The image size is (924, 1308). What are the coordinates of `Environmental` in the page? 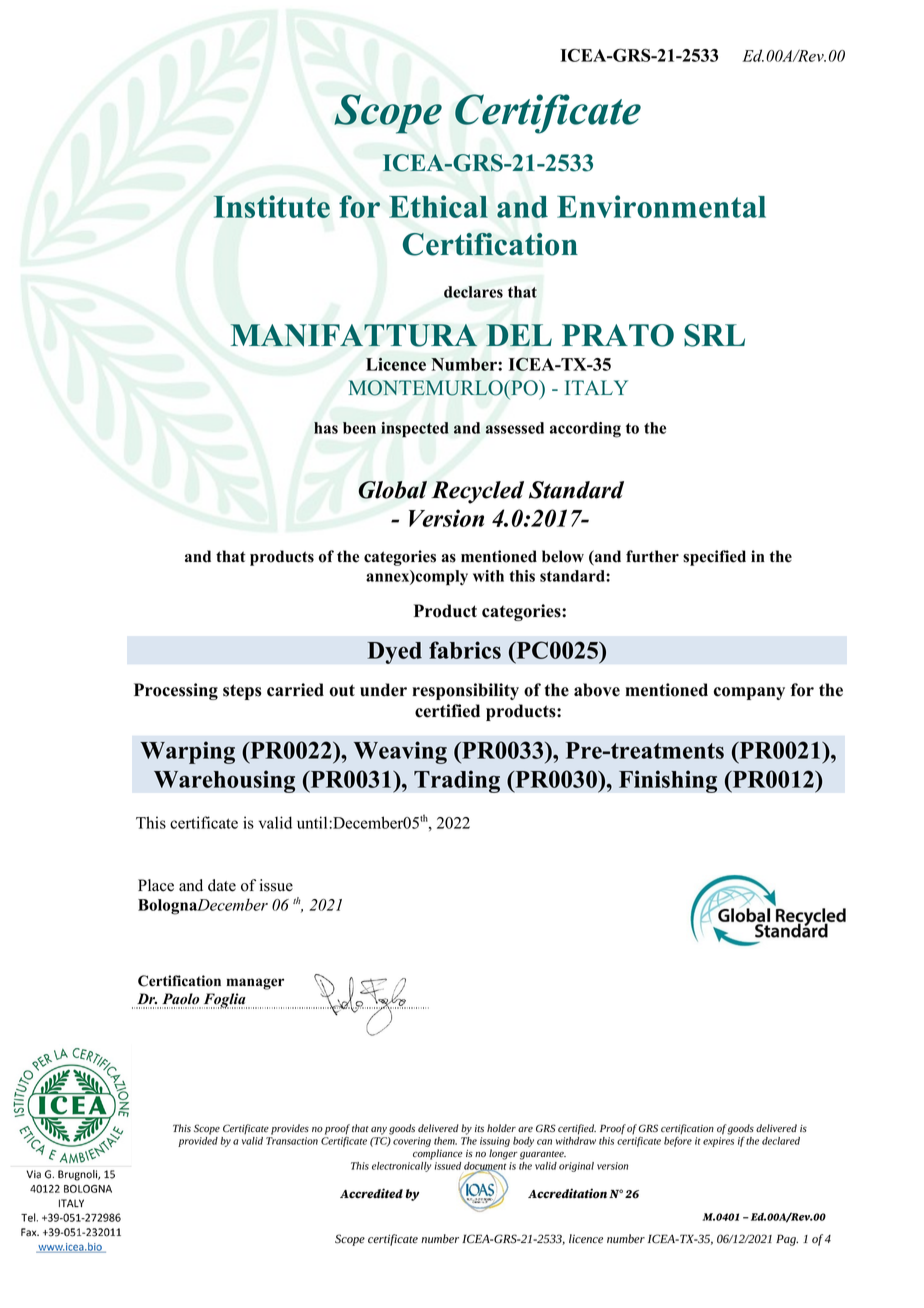 It's located at (661, 206).
